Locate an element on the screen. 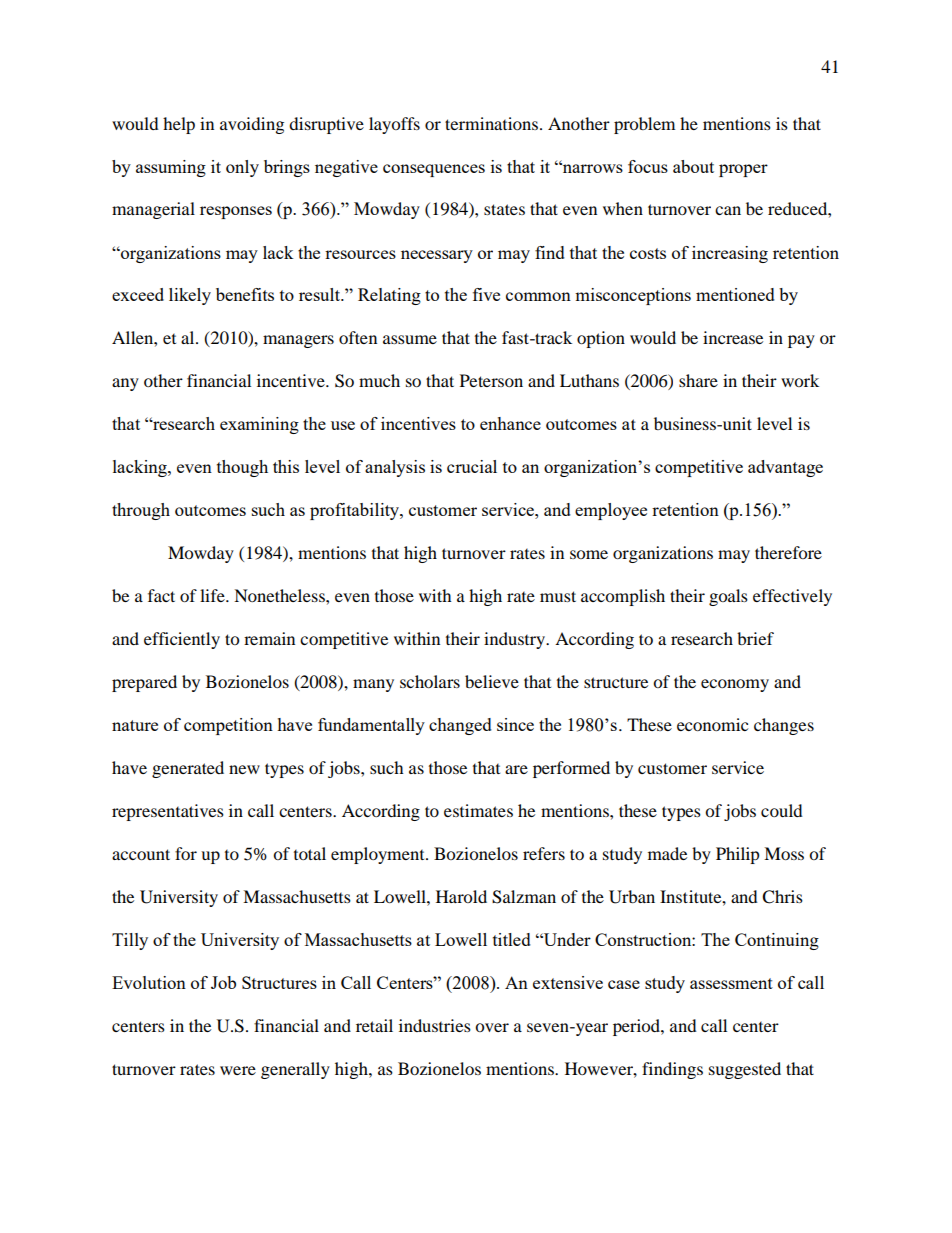 This screenshot has height=1233, width=952. crucial is located at coordinates (472, 466).
